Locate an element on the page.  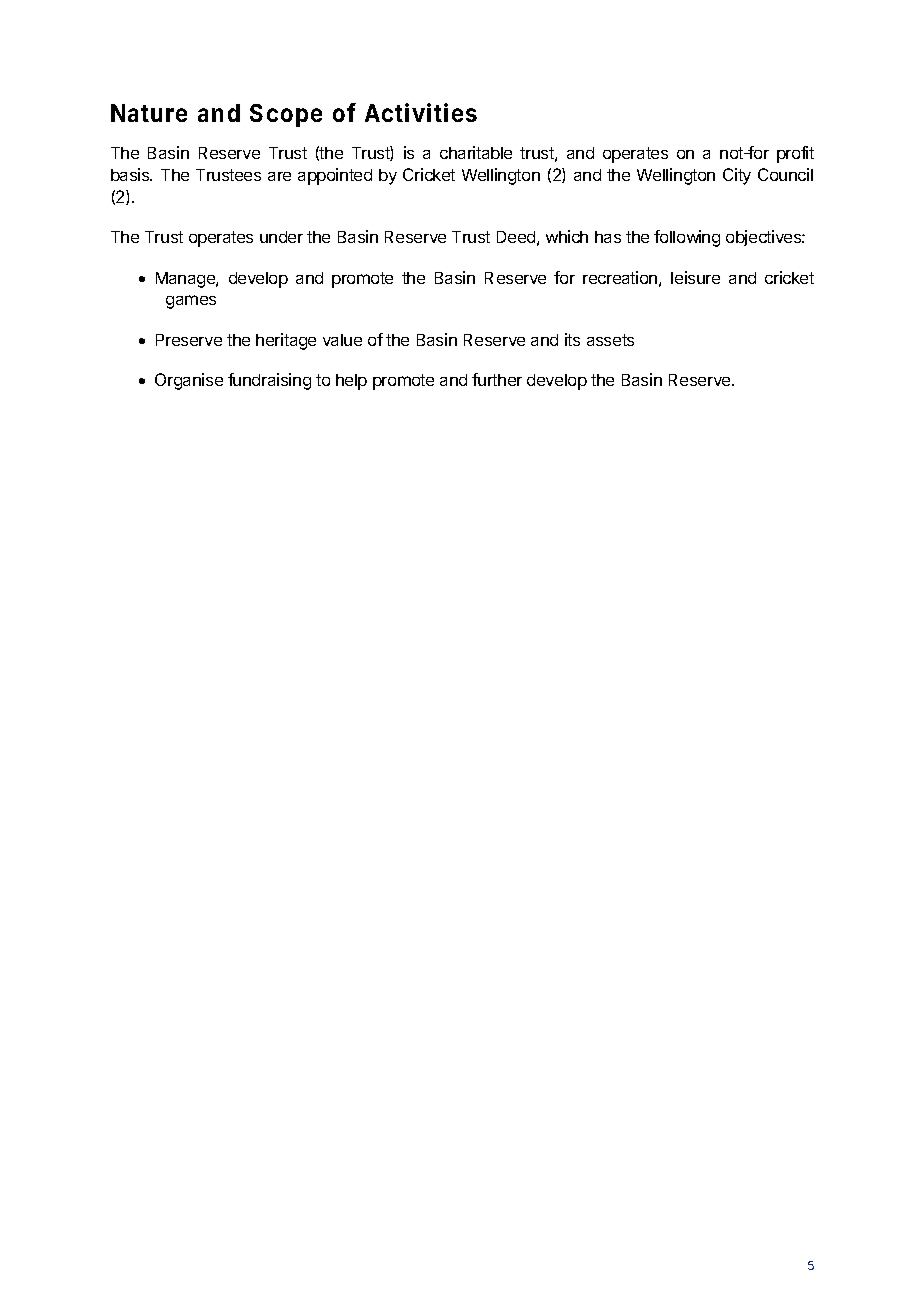
City is located at coordinates (737, 176).
